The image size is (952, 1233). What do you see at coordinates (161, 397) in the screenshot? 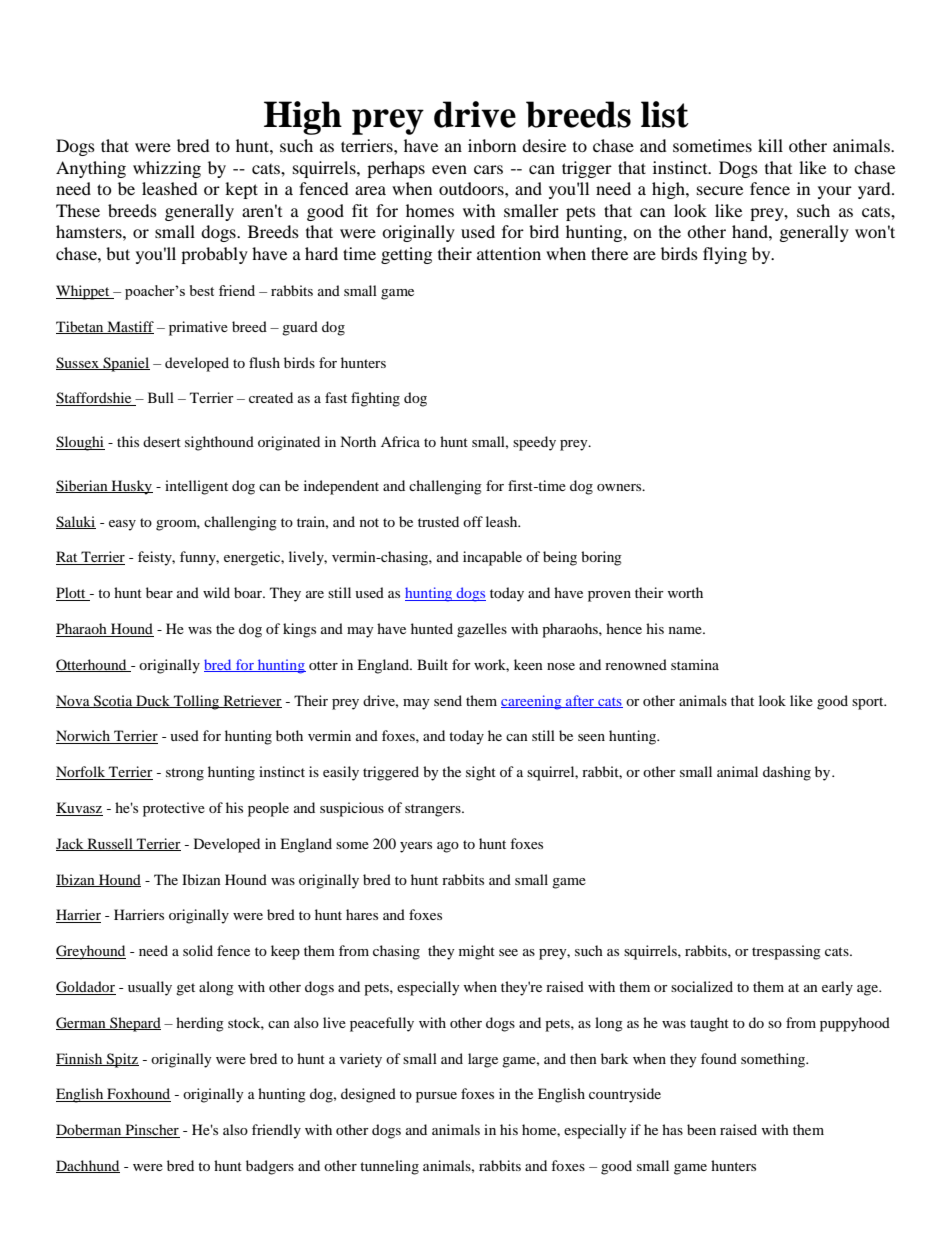
I see `Bull` at bounding box center [161, 397].
